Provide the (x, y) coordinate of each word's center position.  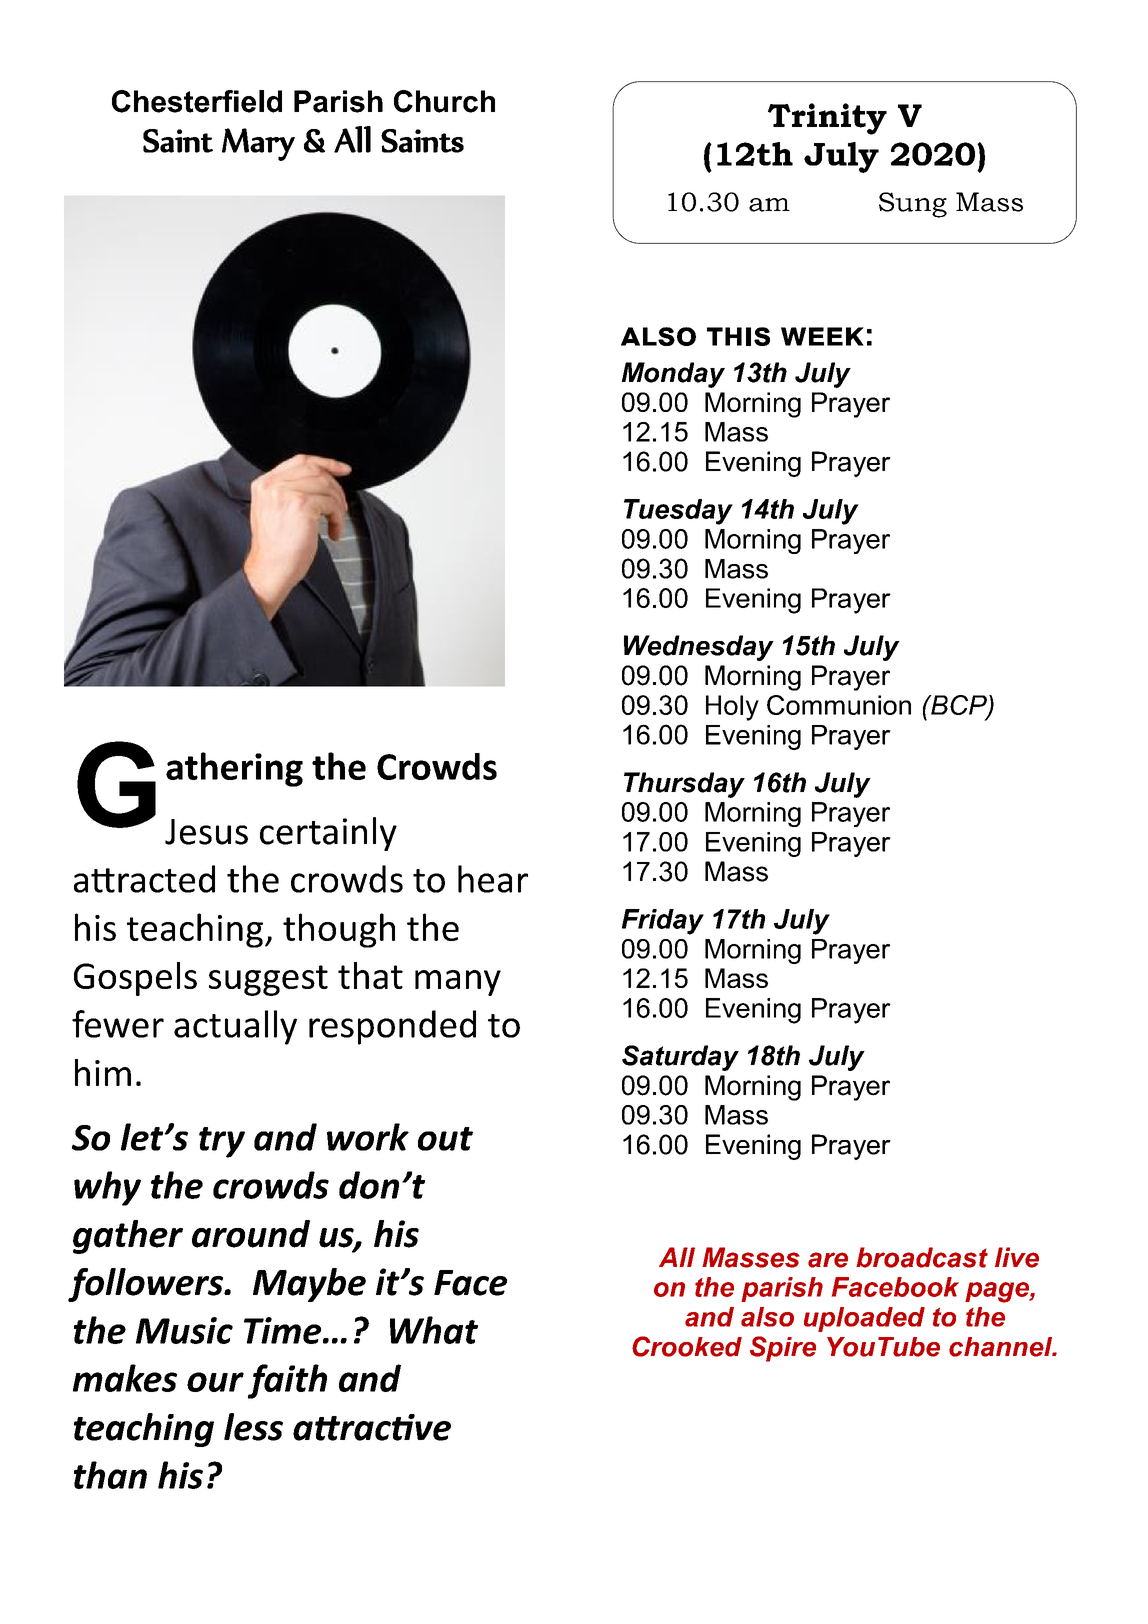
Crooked (687, 1346)
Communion (839, 705)
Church (444, 101)
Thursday (684, 785)
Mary (258, 144)
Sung (913, 205)
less (253, 1427)
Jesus (206, 832)
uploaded (864, 1319)
